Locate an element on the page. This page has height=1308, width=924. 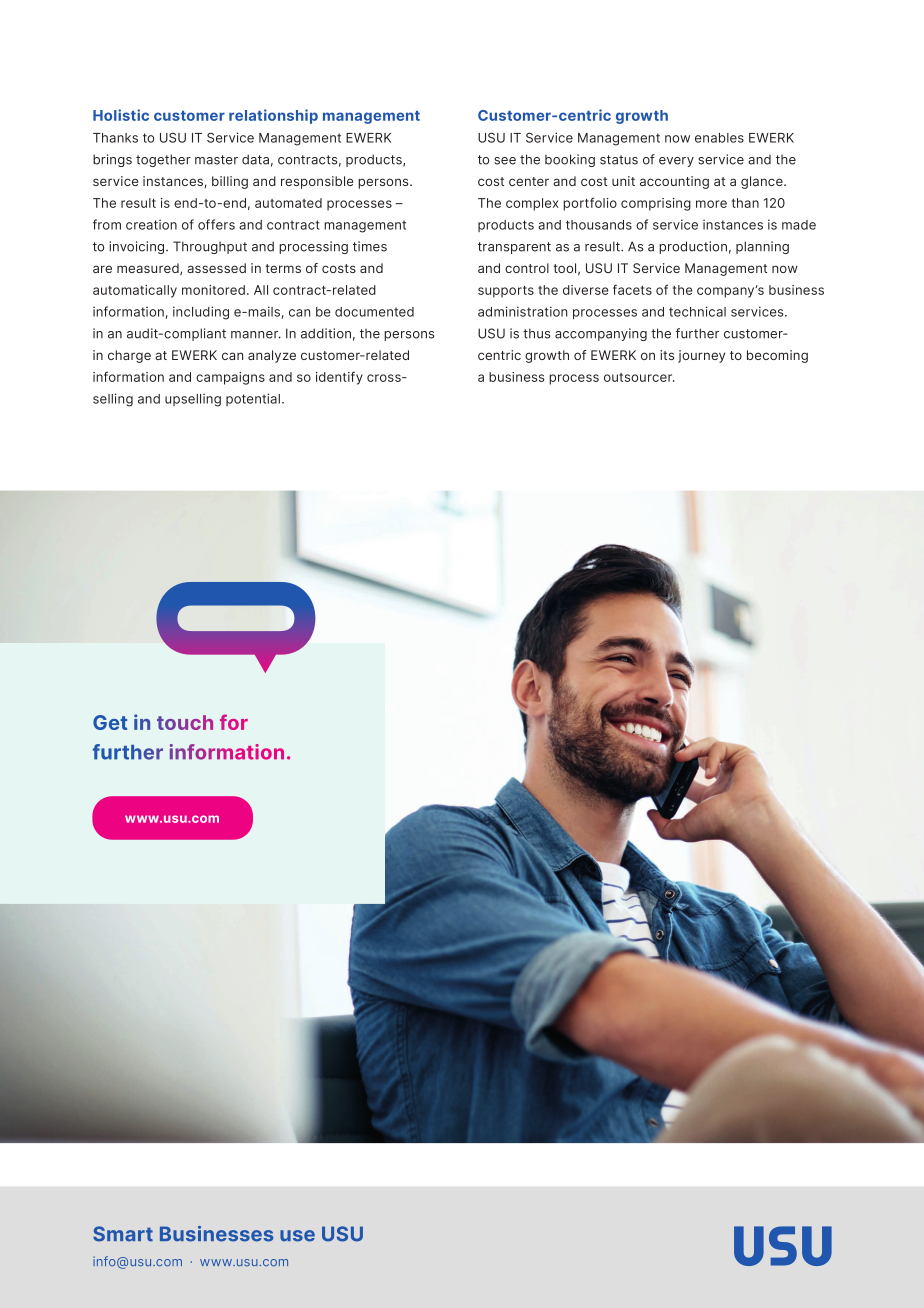
journey is located at coordinates (701, 356).
